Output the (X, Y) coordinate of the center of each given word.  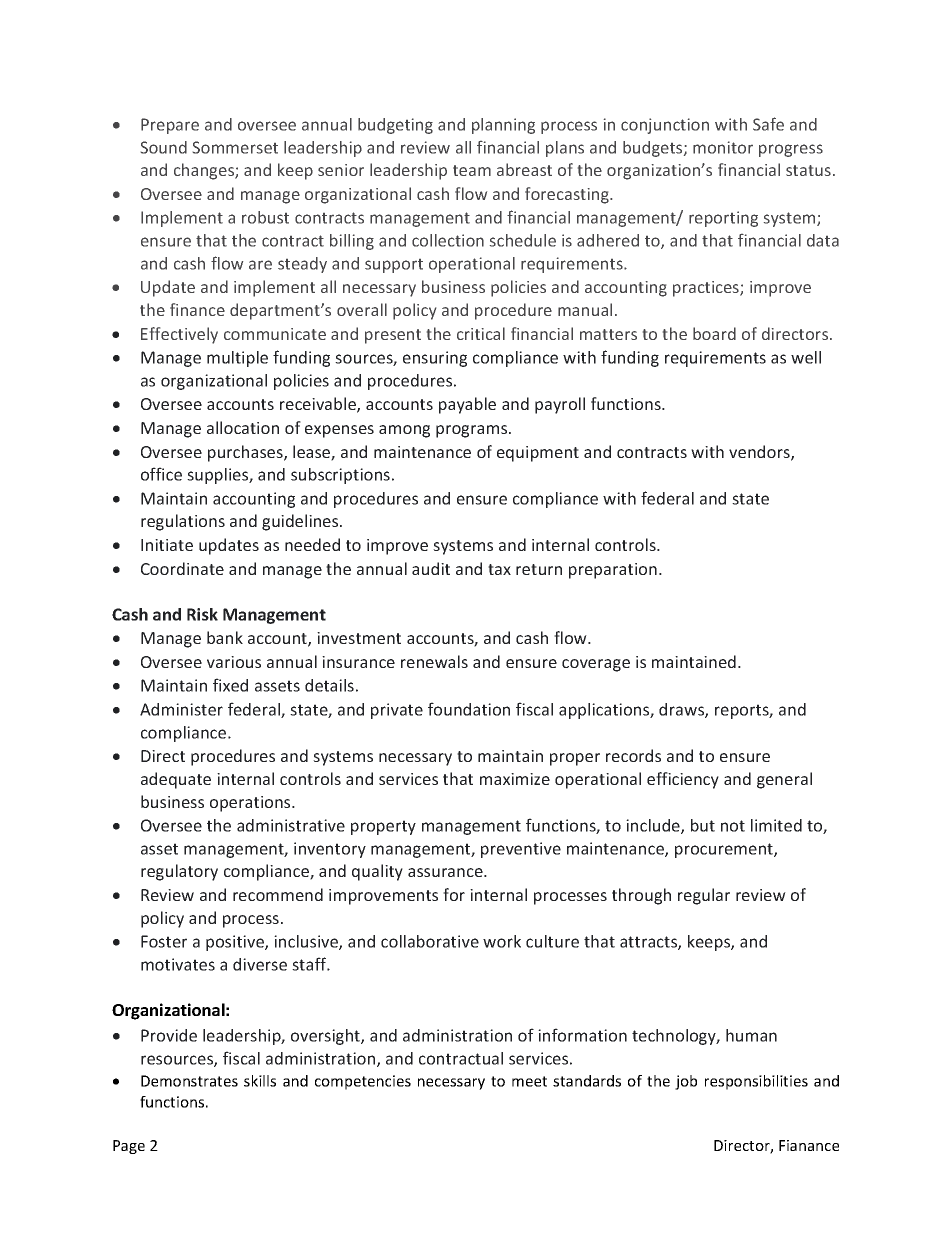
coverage (596, 665)
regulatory (179, 872)
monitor (723, 147)
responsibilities (756, 1082)
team (472, 170)
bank (225, 637)
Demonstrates (189, 1081)
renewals (434, 661)
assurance (446, 872)
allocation (243, 427)
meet (529, 1081)
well (806, 357)
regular (704, 896)
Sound (164, 147)
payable (467, 405)
